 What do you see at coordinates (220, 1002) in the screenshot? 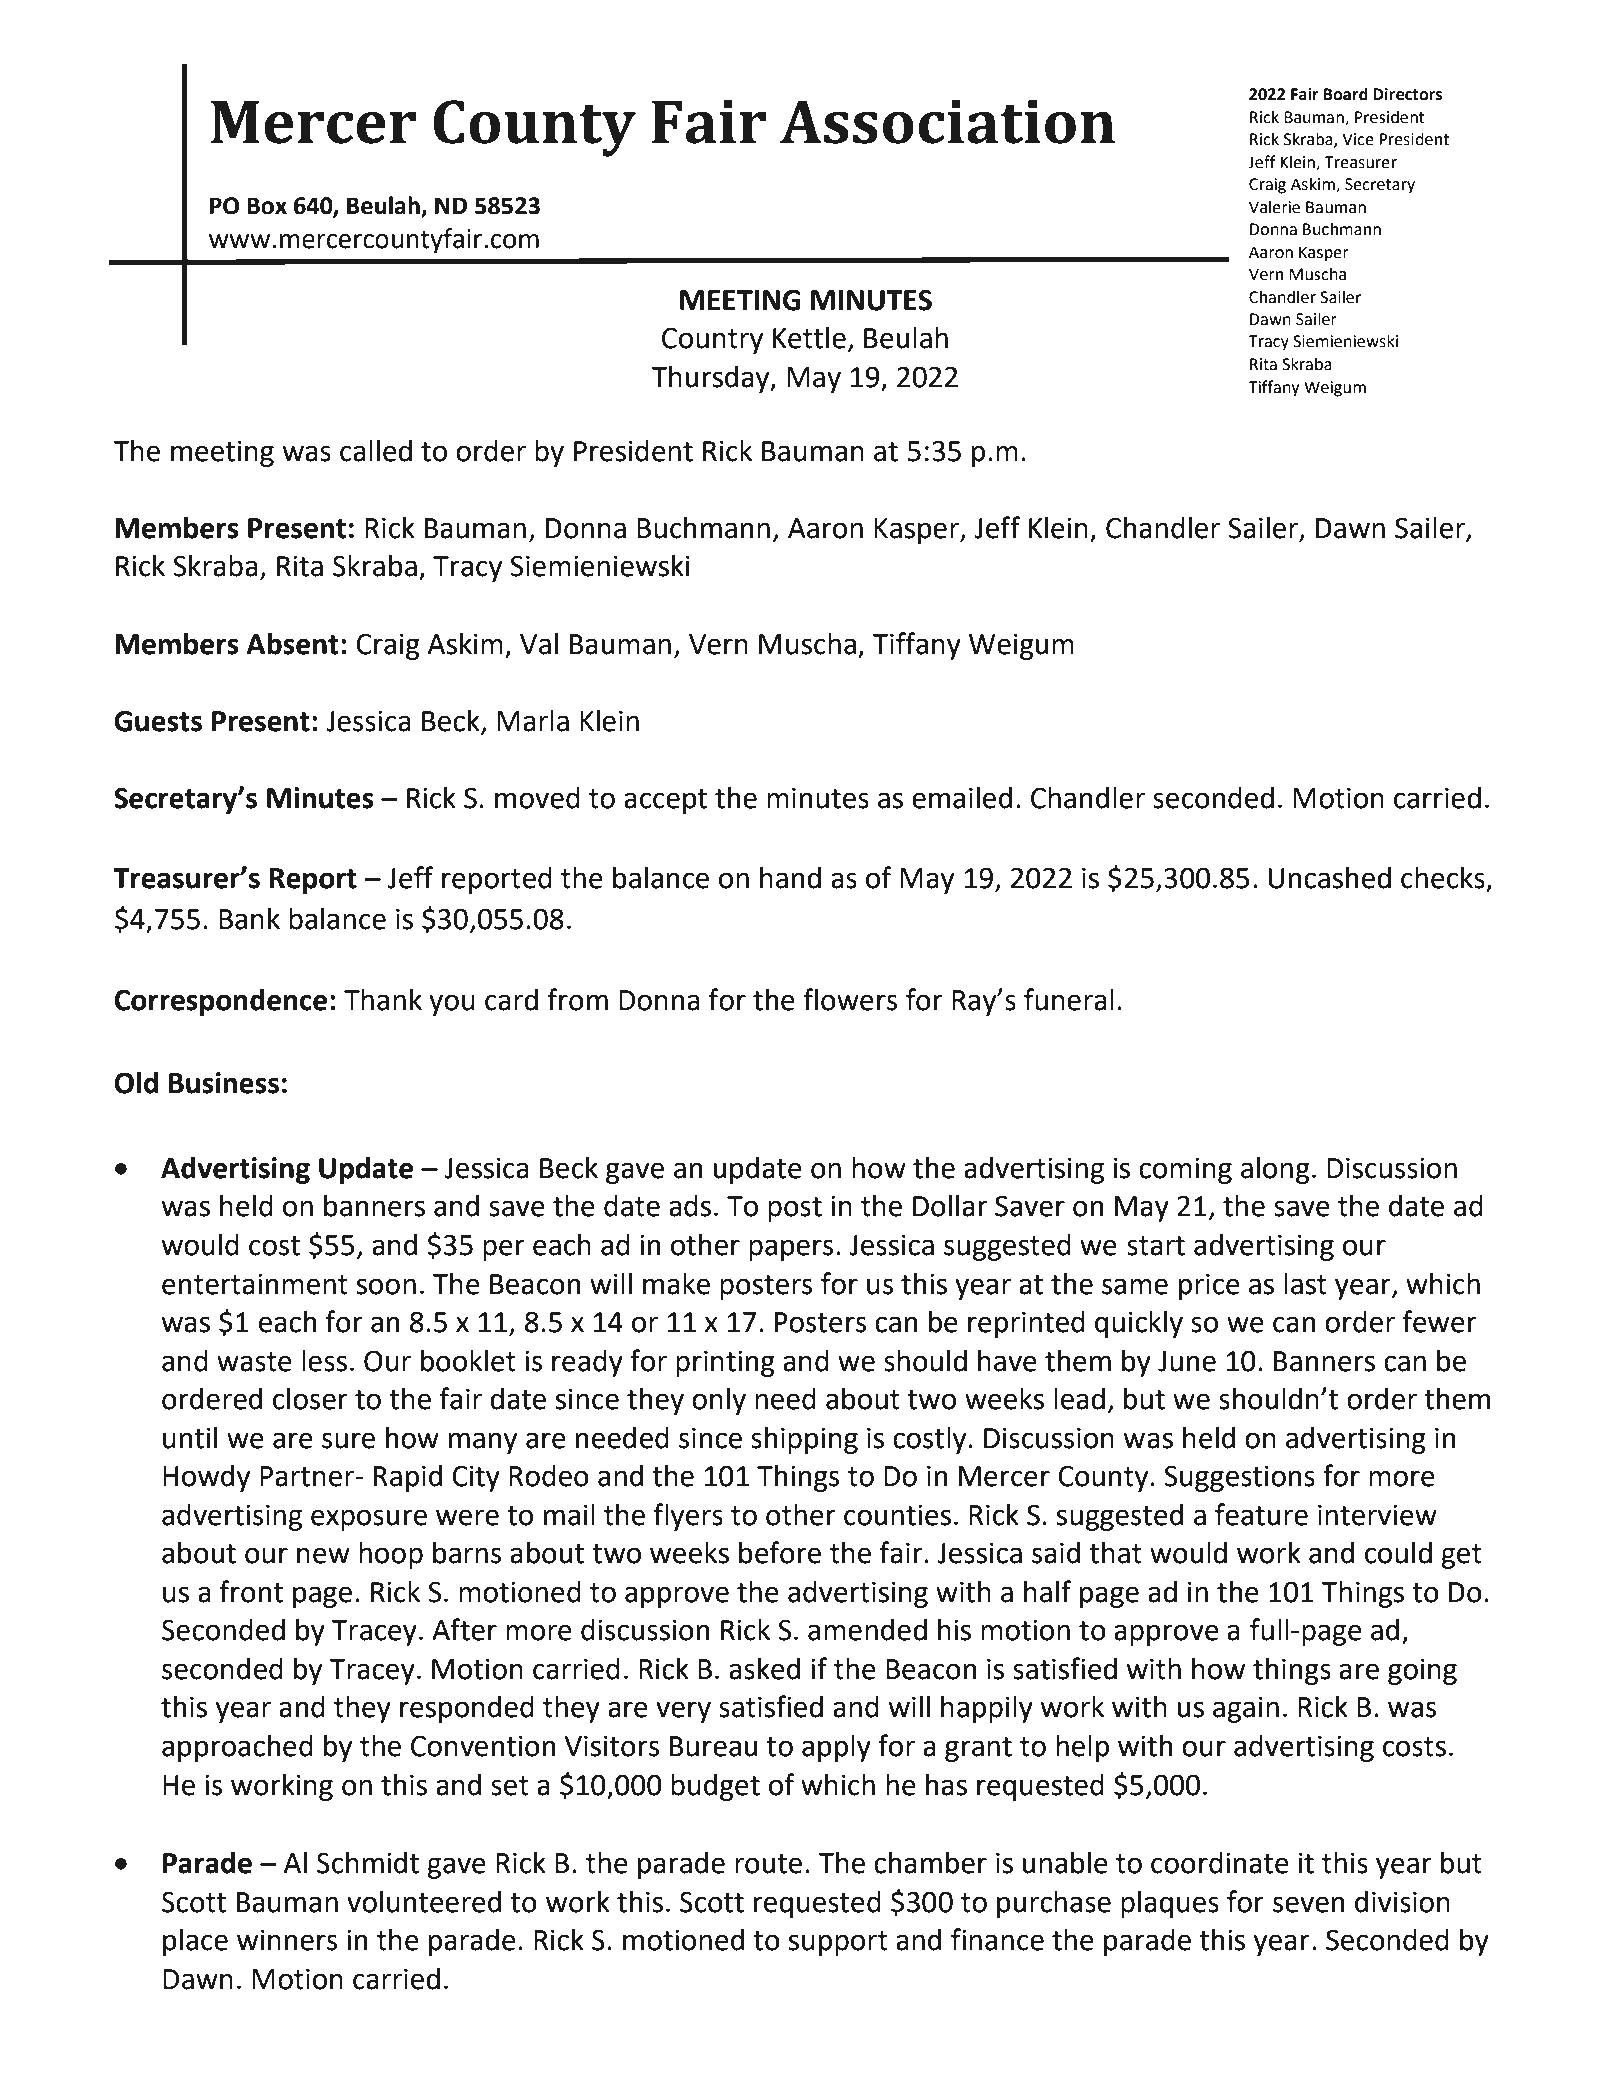
I see `Correspondence` at bounding box center [220, 1002].
